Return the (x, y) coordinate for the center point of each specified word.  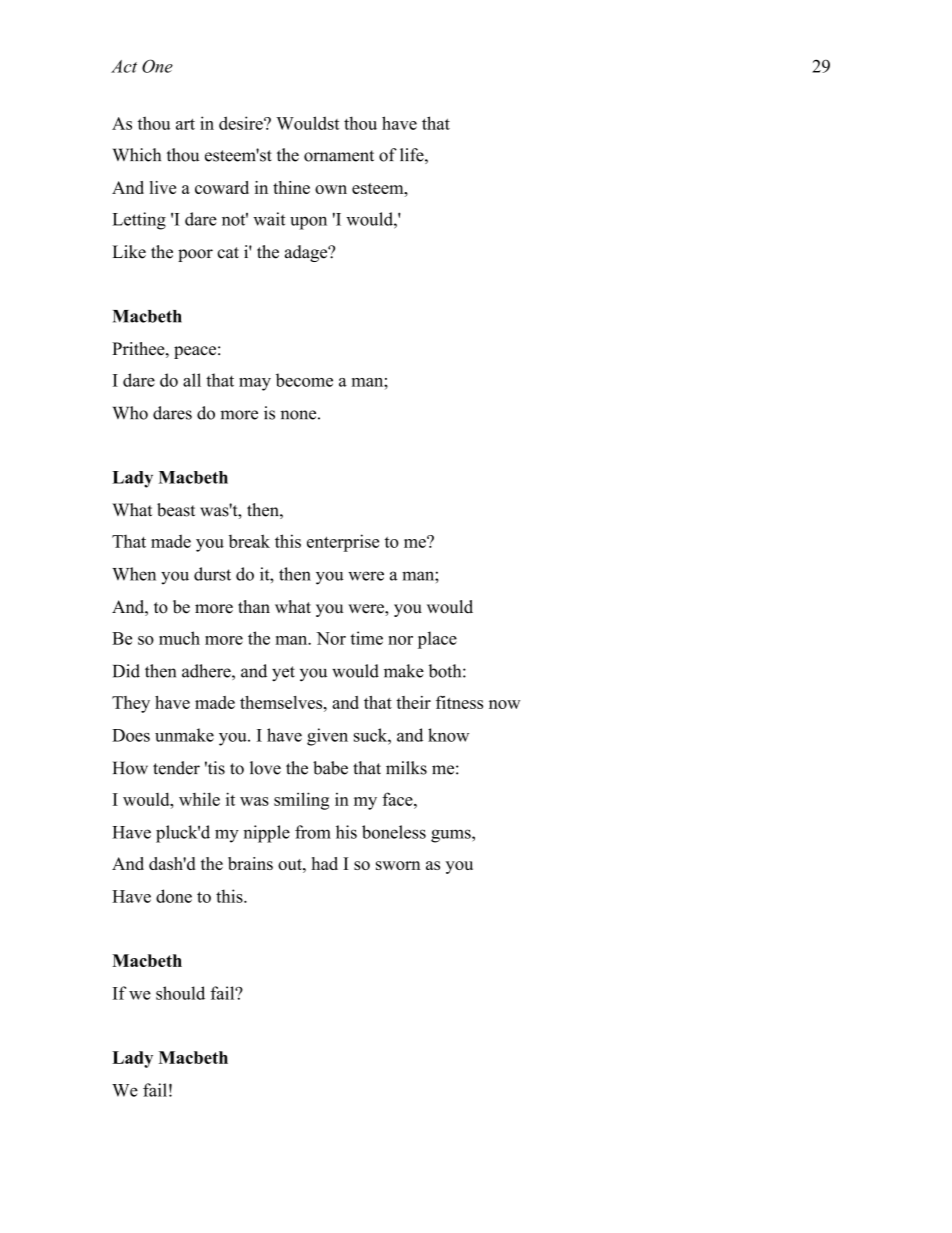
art (185, 124)
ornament (339, 156)
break (249, 541)
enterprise (343, 543)
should (180, 993)
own (331, 189)
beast (176, 510)
